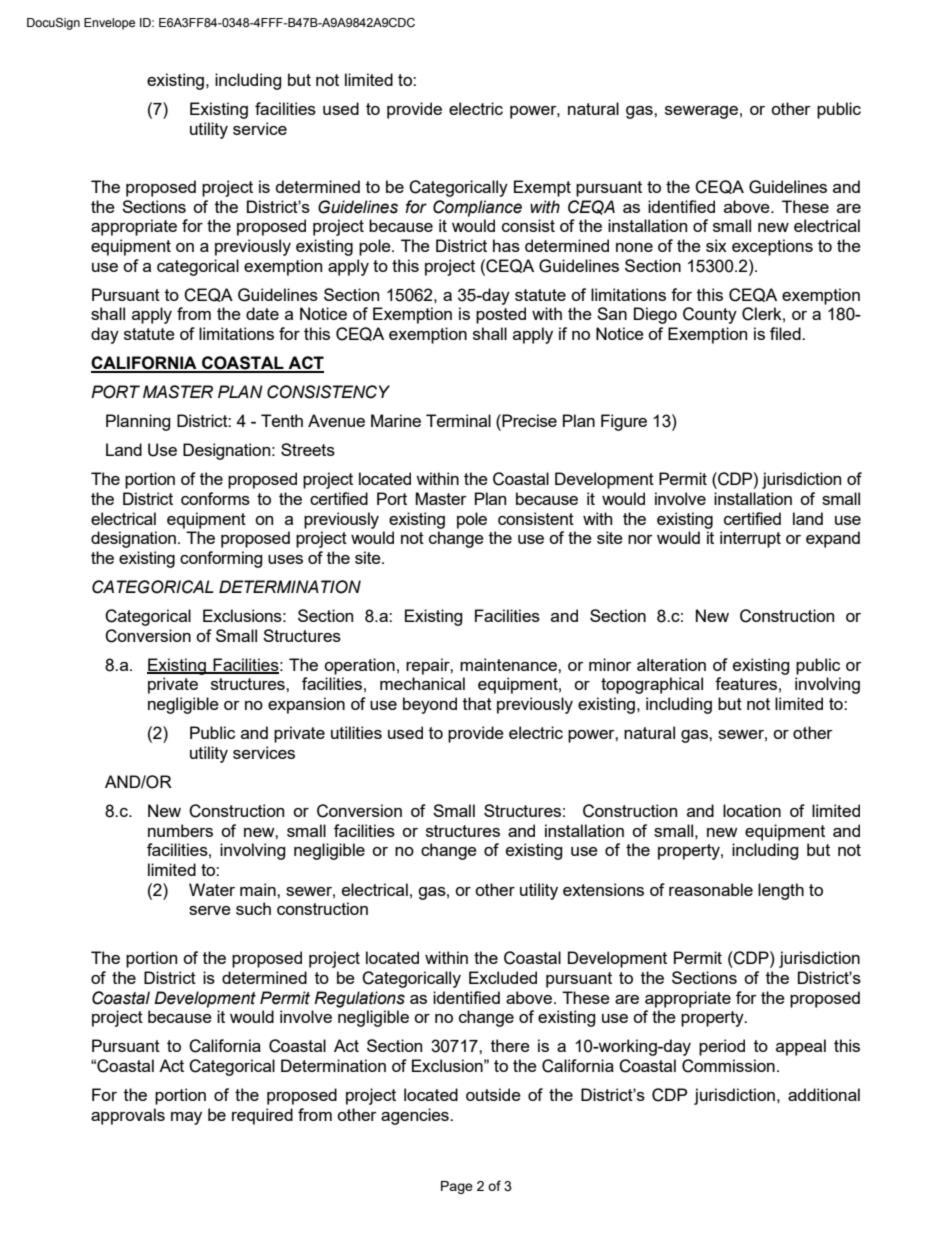 The image size is (952, 1233). What do you see at coordinates (458, 420) in the document?
I see `Terminal` at bounding box center [458, 420].
